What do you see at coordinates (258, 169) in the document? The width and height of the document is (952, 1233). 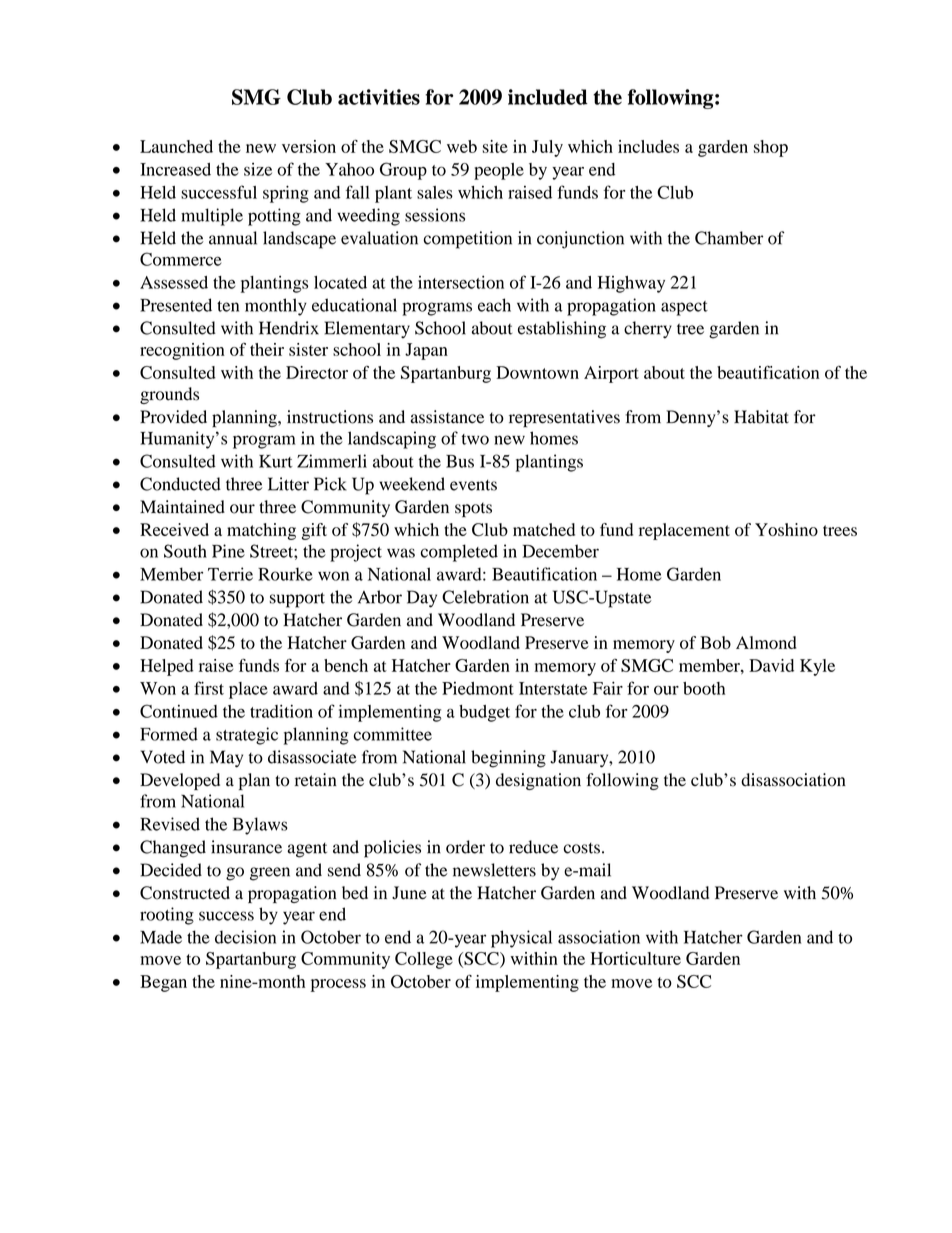 I see `size` at bounding box center [258, 169].
